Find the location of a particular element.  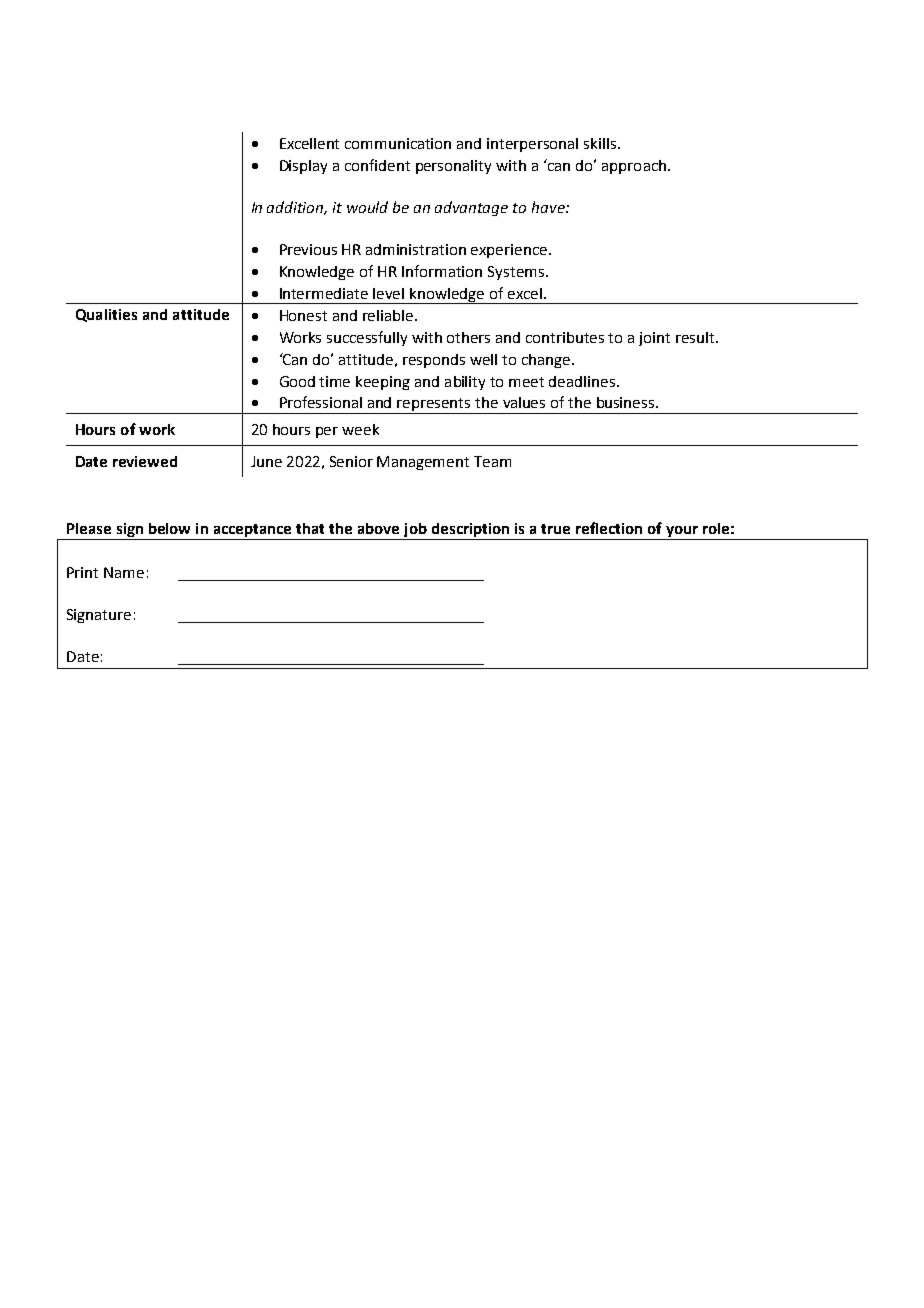

have is located at coordinates (549, 207).
